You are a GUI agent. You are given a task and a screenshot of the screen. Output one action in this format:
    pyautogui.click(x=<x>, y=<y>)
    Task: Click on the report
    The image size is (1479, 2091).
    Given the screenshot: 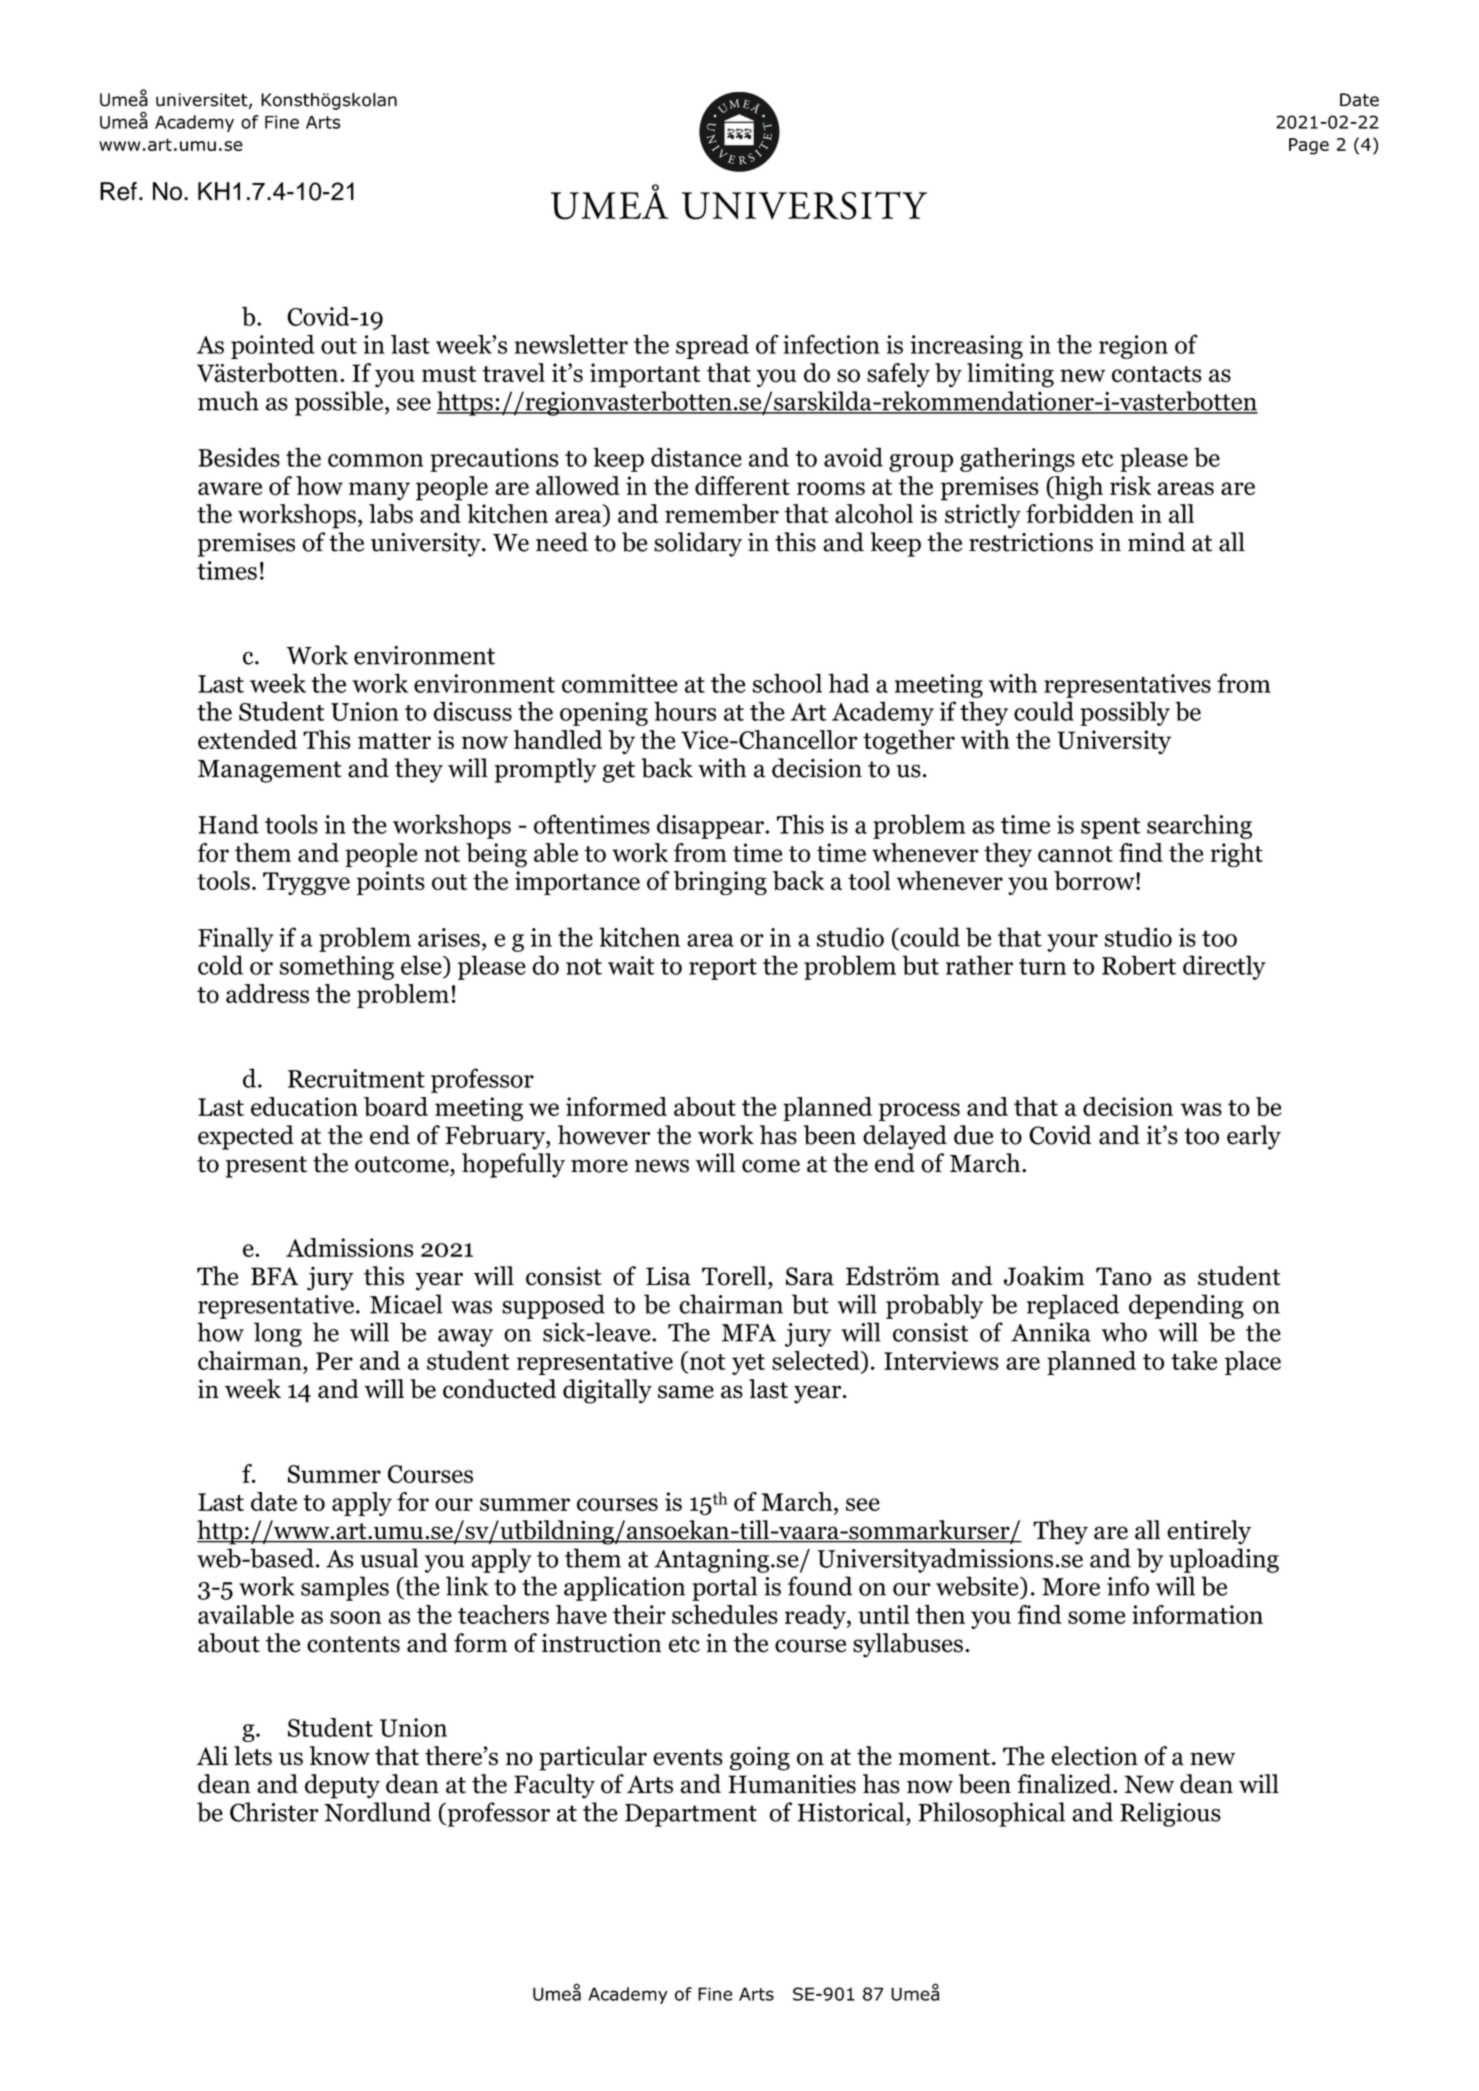 What is the action you would take?
    pyautogui.click(x=723, y=969)
